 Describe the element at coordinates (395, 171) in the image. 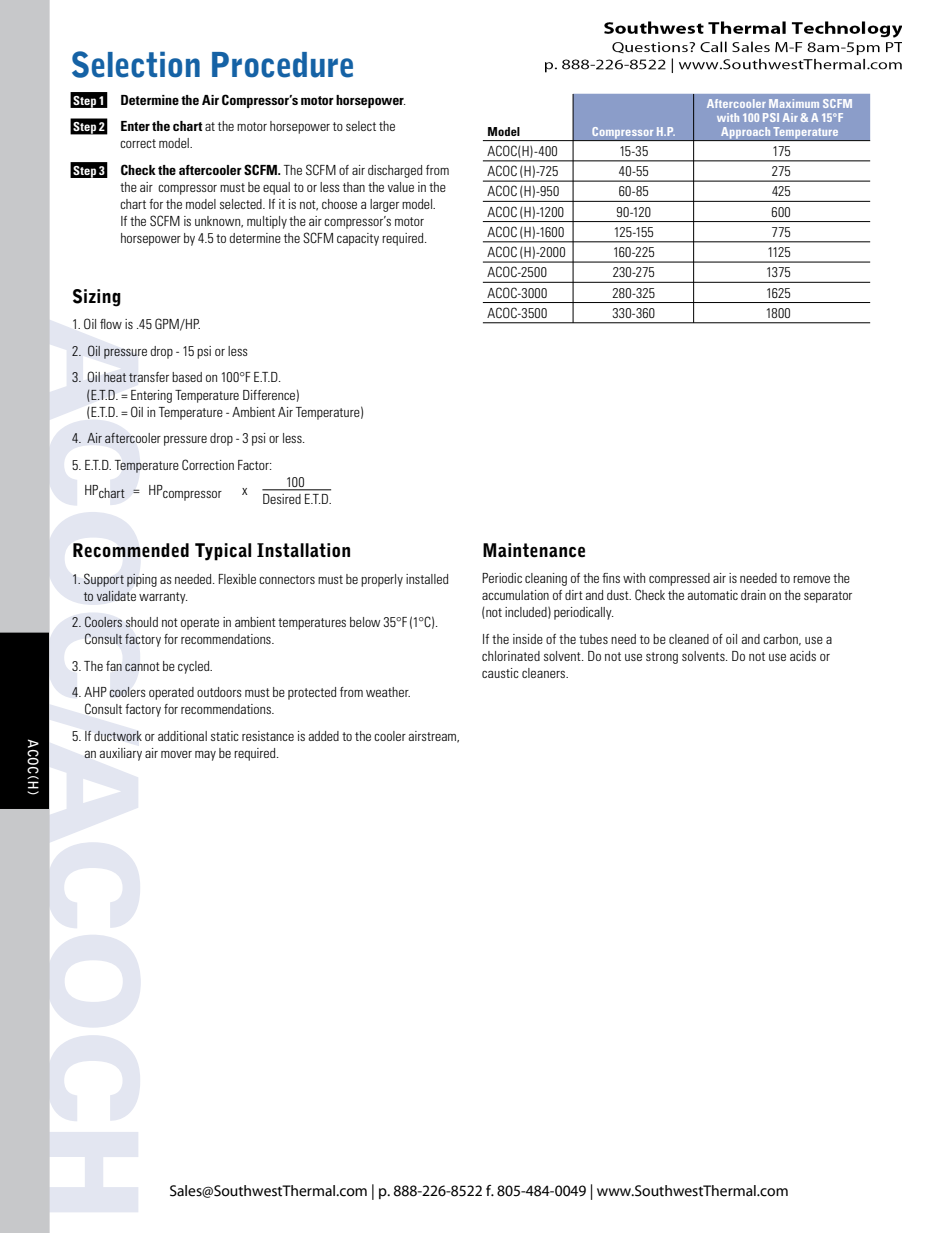

I see `discharged` at that location.
